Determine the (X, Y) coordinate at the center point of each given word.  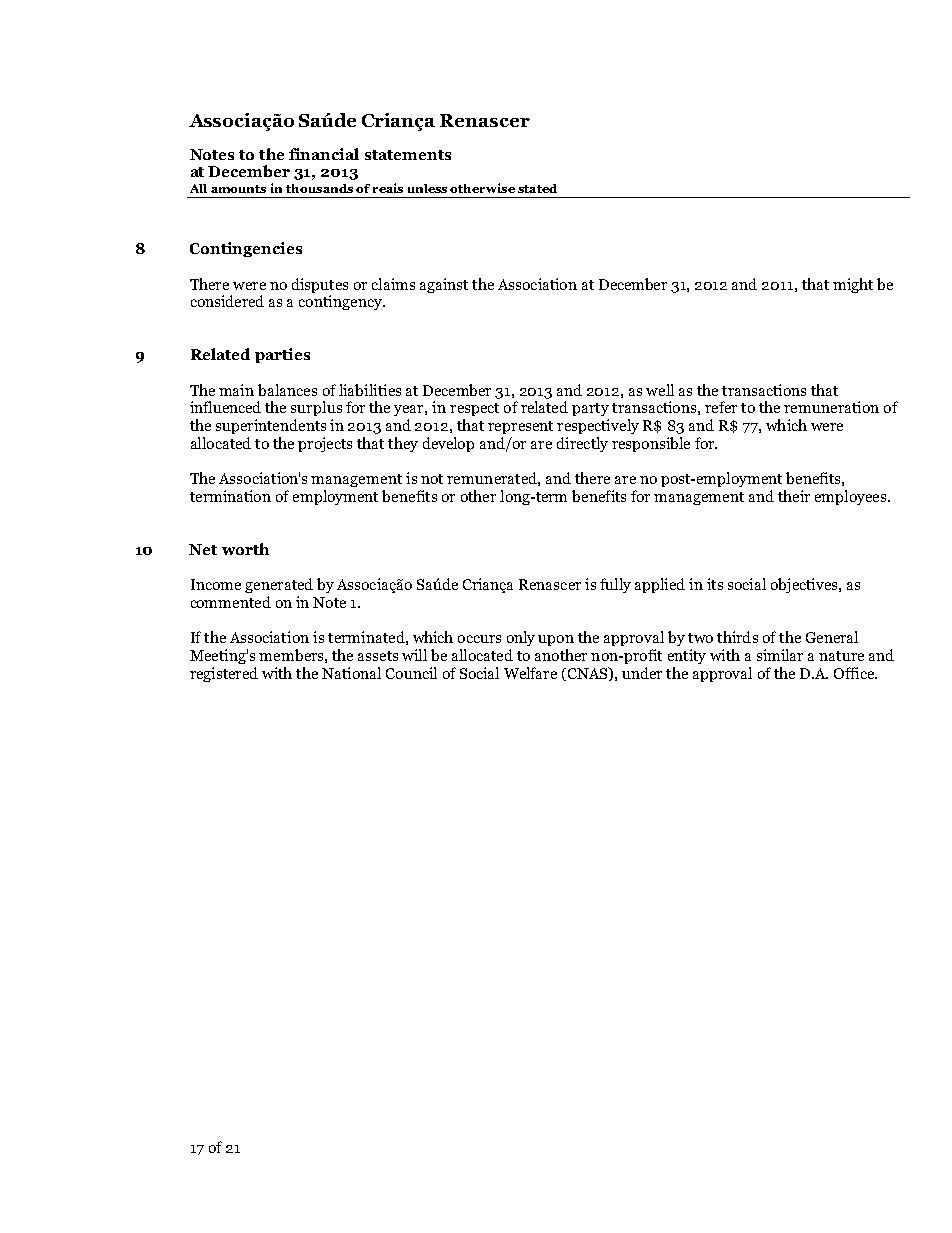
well (660, 390)
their (794, 496)
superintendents (271, 426)
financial (324, 154)
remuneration (831, 407)
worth (245, 549)
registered (224, 674)
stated (537, 188)
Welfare (530, 673)
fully (615, 585)
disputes (320, 285)
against (444, 285)
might (853, 285)
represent (520, 427)
